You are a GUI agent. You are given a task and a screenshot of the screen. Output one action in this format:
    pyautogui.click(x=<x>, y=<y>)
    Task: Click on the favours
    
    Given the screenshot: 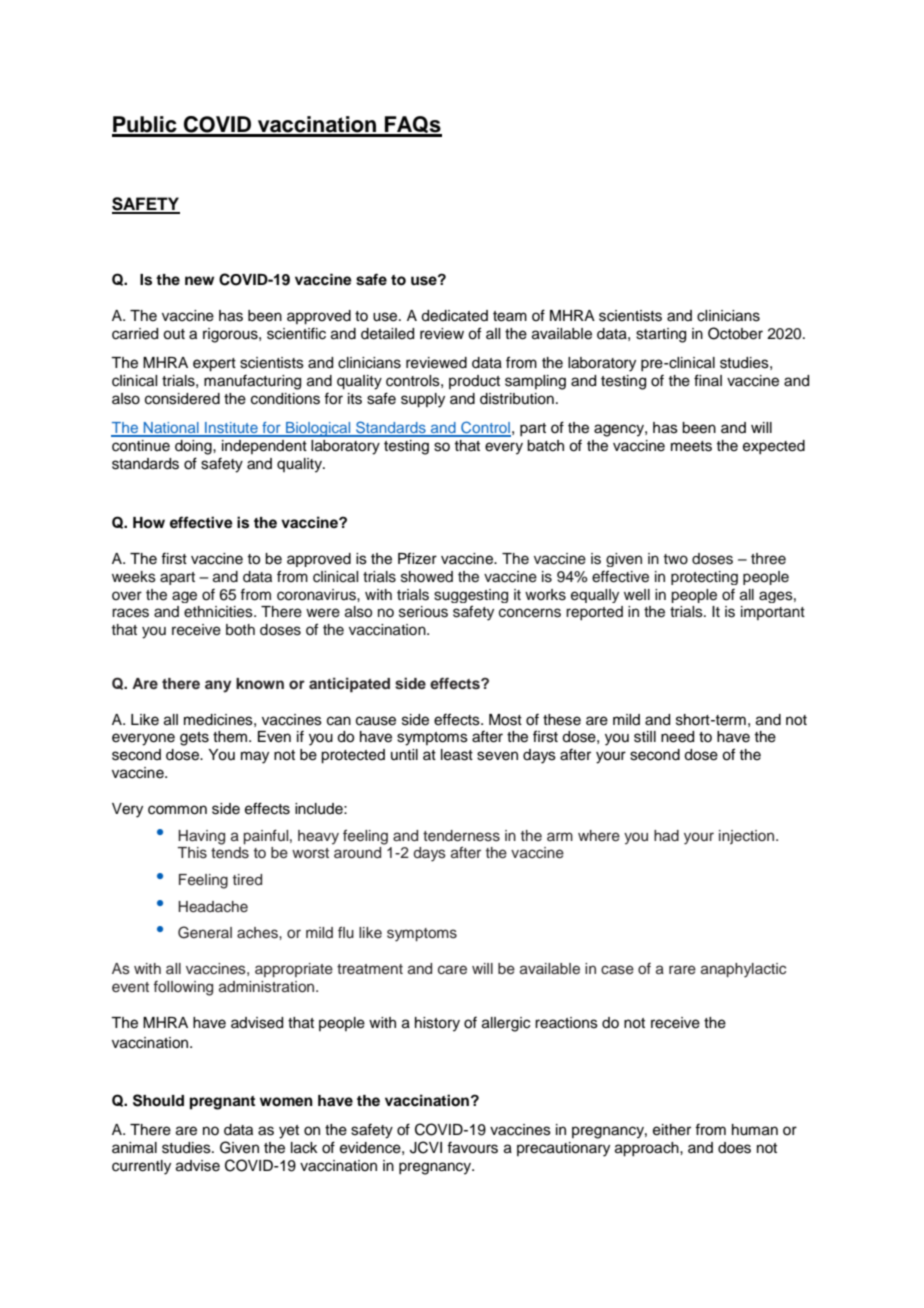 What is the action you would take?
    pyautogui.click(x=472, y=1147)
